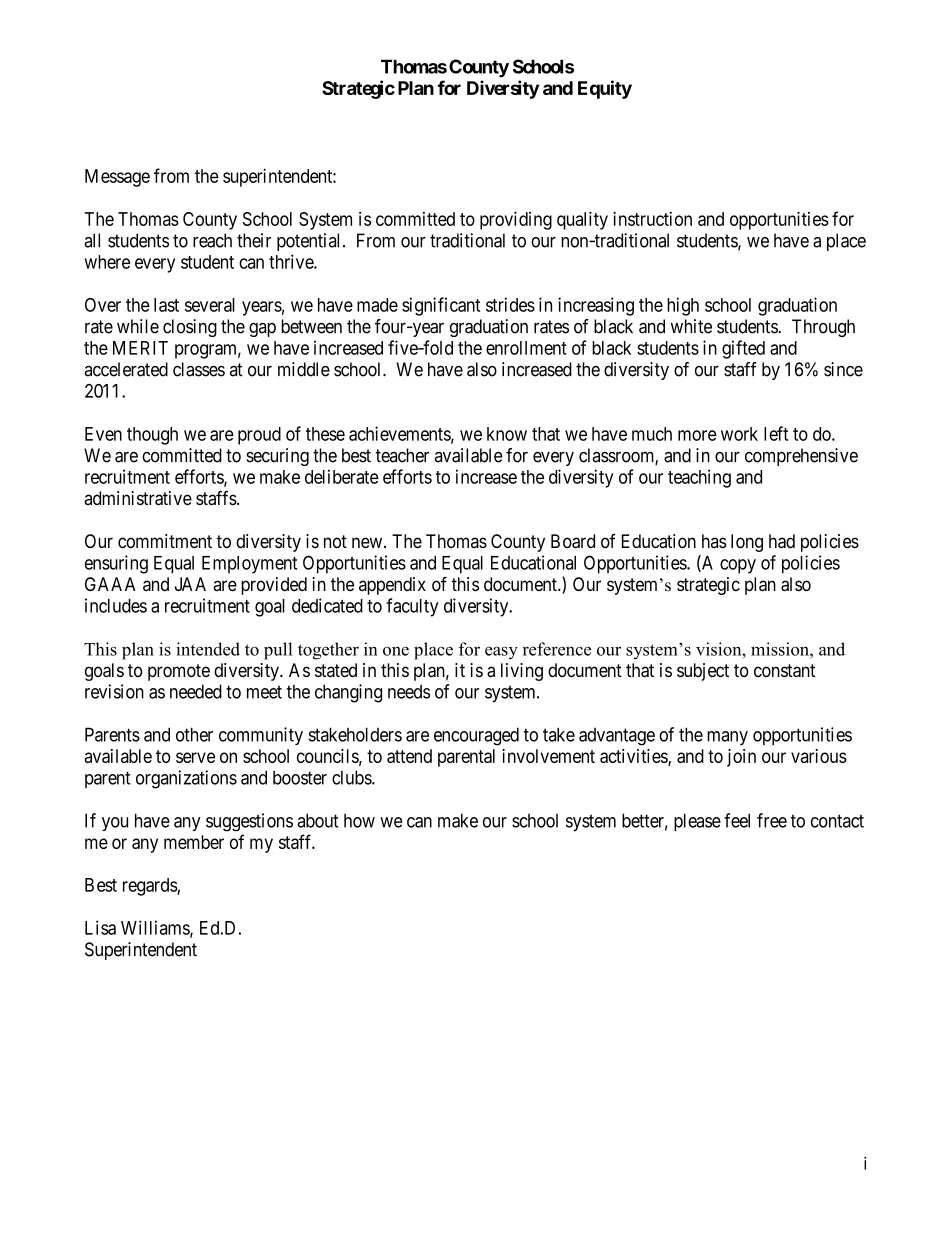 Image resolution: width=952 pixels, height=1233 pixels. What do you see at coordinates (501, 653) in the document?
I see `easy` at bounding box center [501, 653].
